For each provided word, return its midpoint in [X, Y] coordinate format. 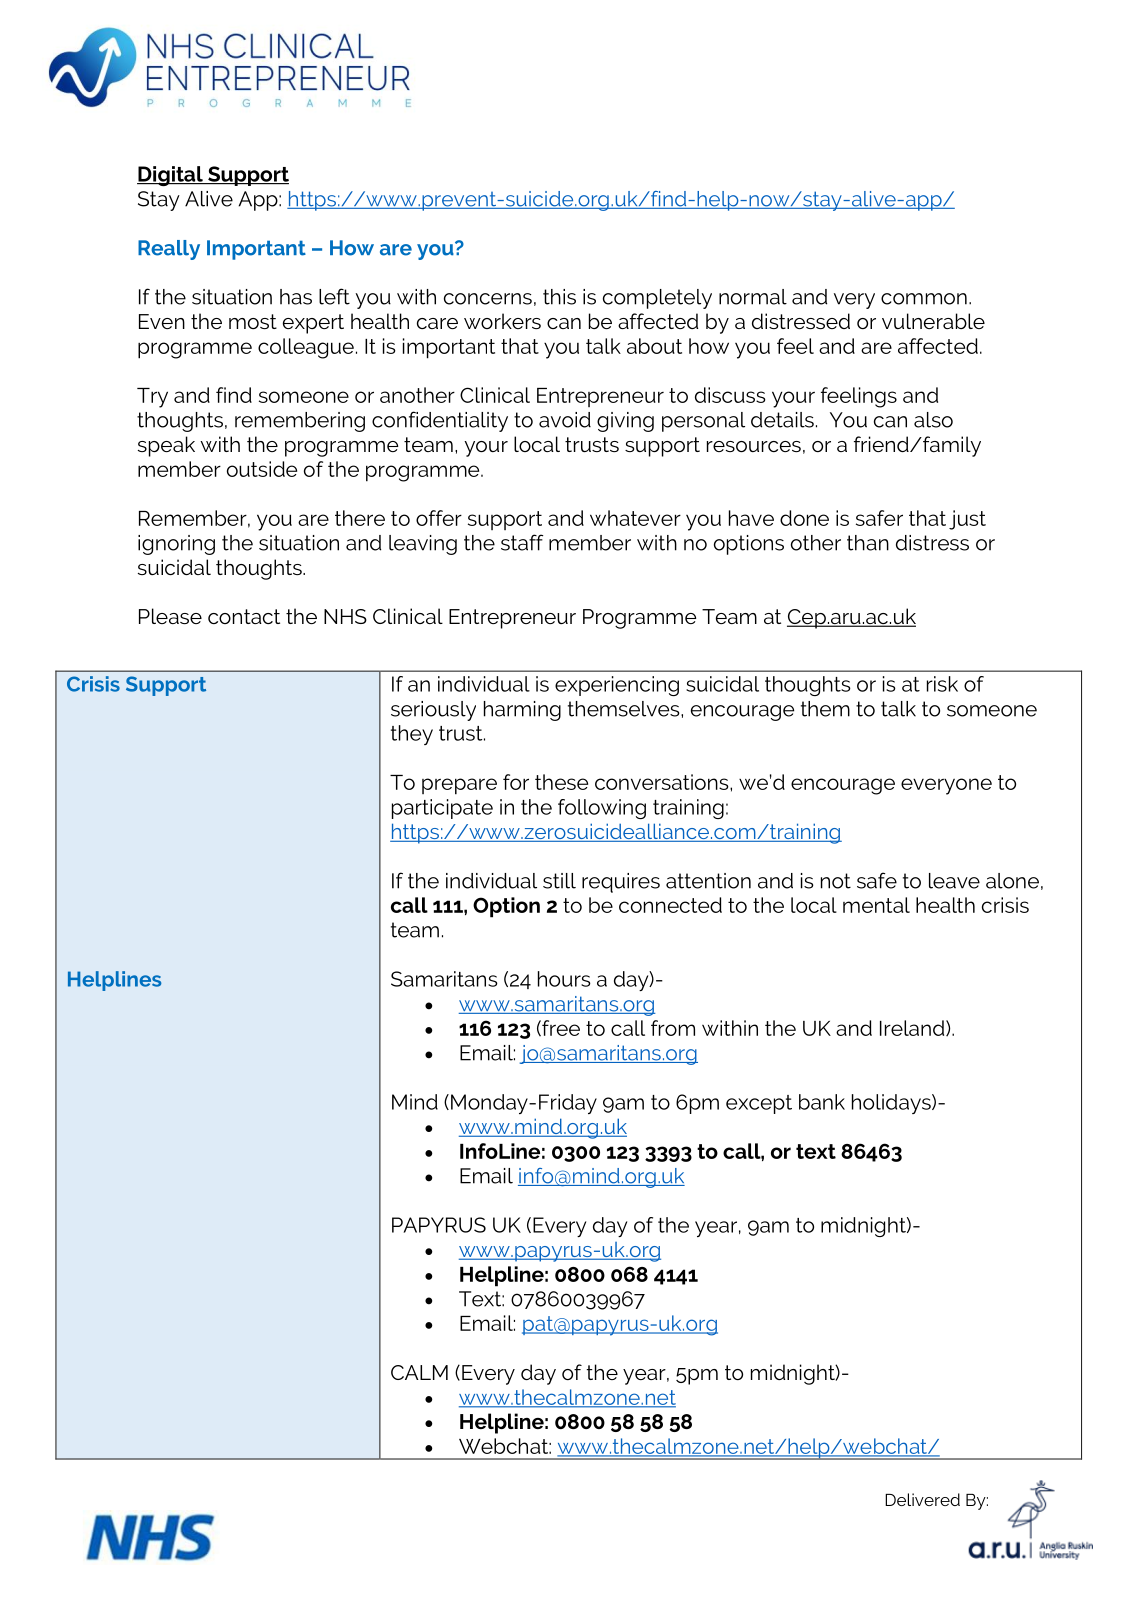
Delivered [922, 1499]
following [602, 809]
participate [442, 809]
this [559, 297]
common [924, 299]
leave [954, 881]
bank [822, 1102]
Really [169, 250]
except [759, 1104]
